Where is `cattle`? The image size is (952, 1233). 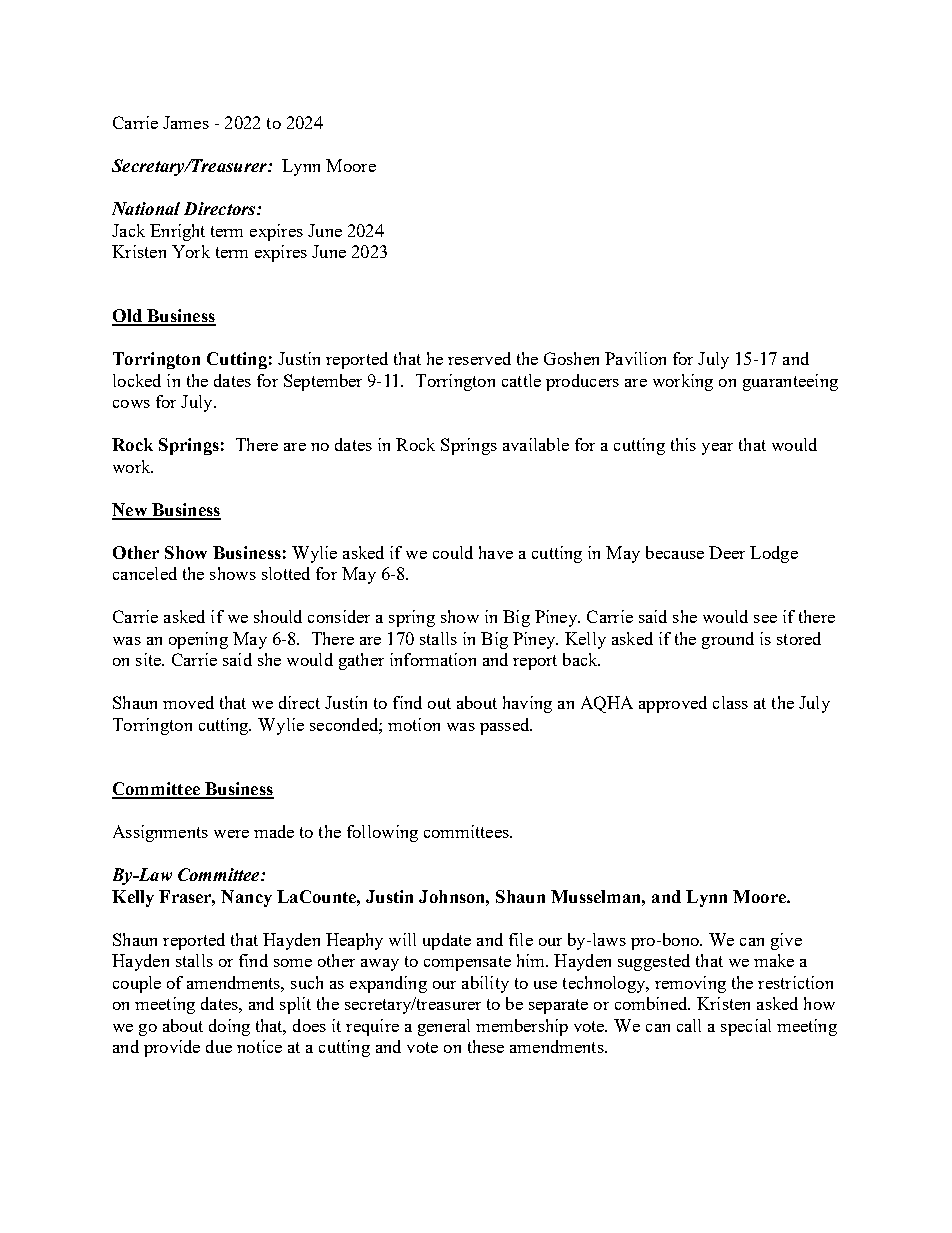
cattle is located at coordinates (521, 380).
